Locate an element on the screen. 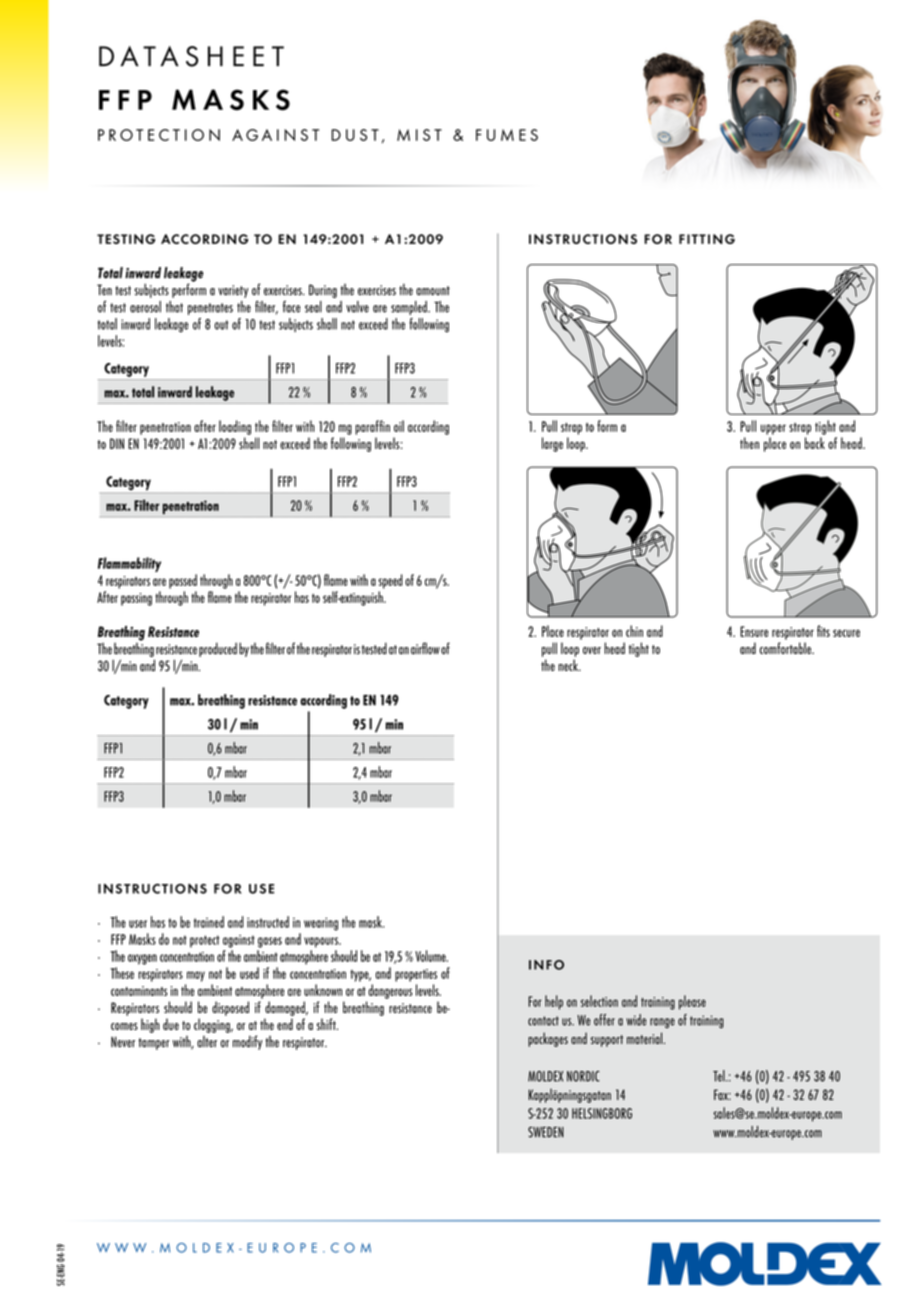  out is located at coordinates (221, 325).
